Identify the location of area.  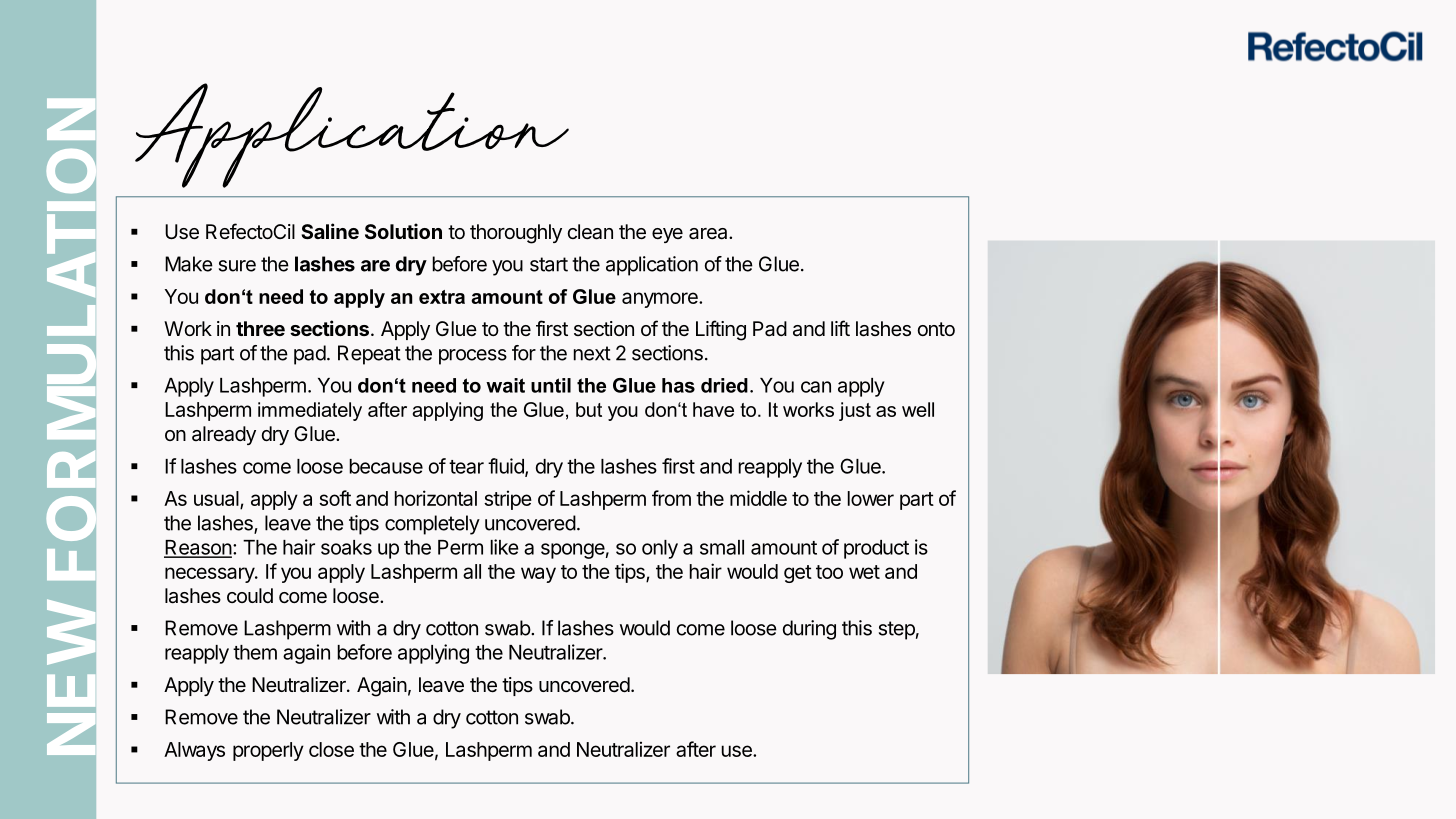
(709, 234).
